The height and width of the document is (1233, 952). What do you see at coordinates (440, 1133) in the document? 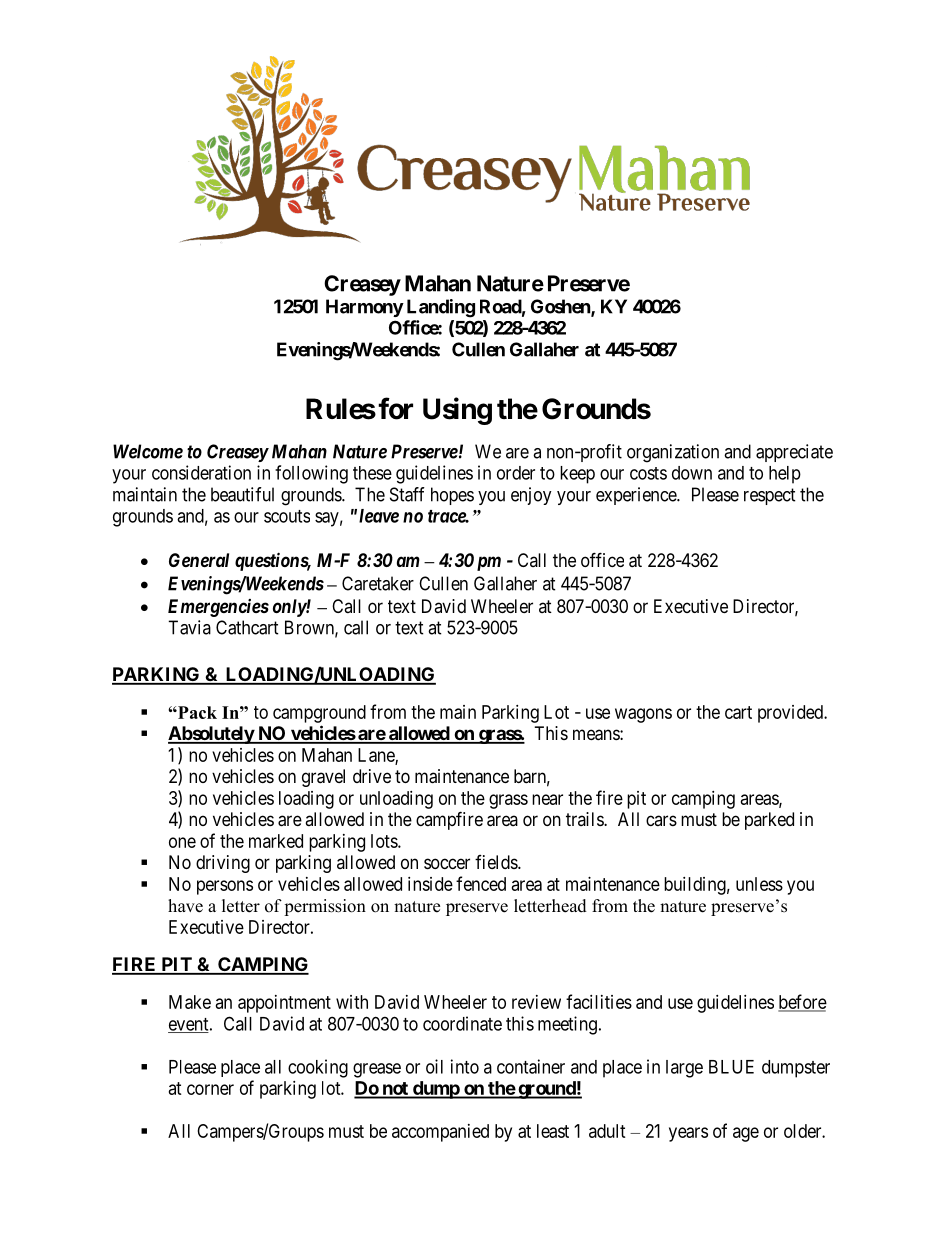
I see `accompanied` at bounding box center [440, 1133].
